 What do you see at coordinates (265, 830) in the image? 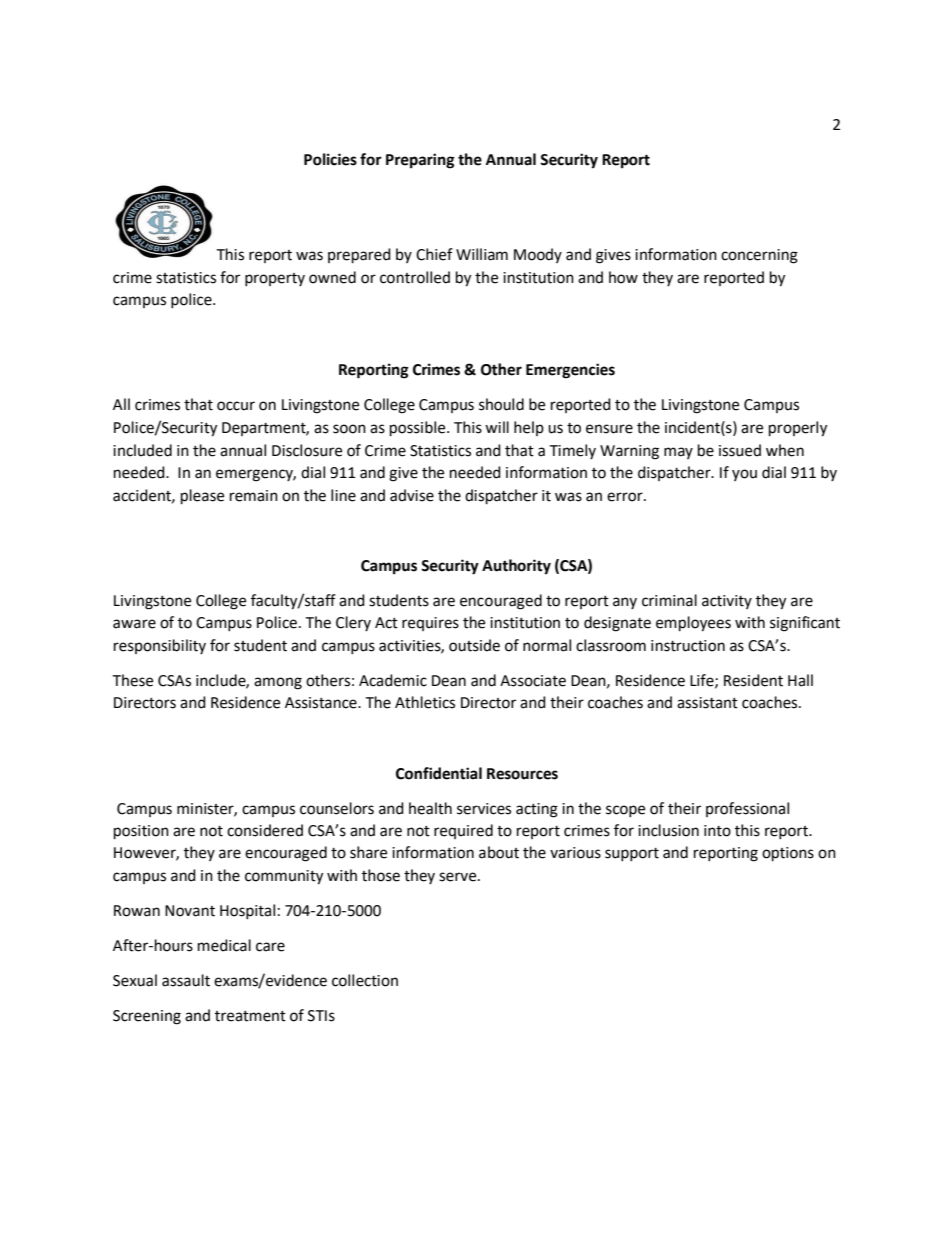
I see `considered` at bounding box center [265, 830].
